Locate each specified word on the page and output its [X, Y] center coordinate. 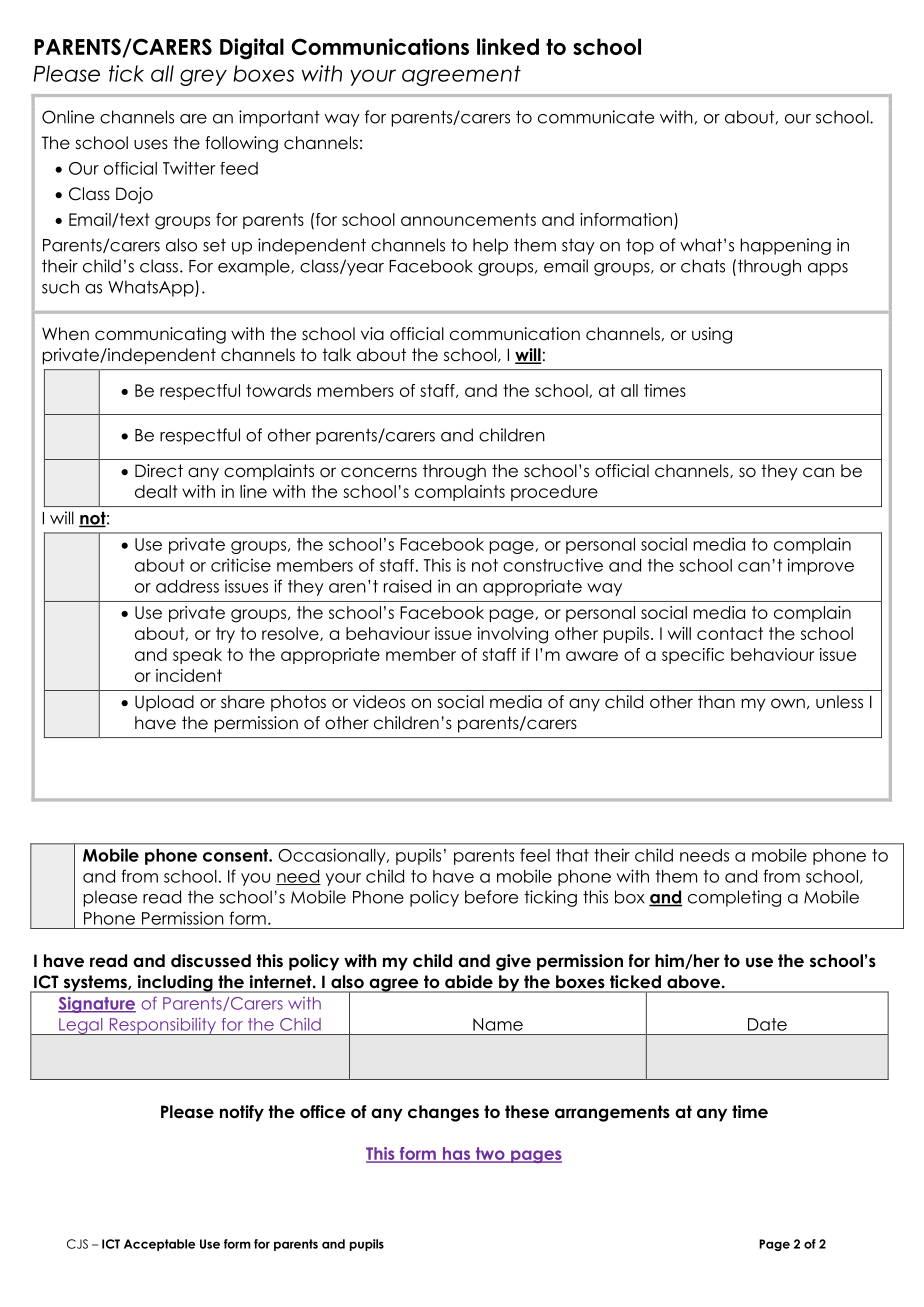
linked [508, 46]
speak [197, 656]
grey [203, 77]
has [457, 1155]
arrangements [612, 1113]
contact [730, 633]
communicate [596, 117]
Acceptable [159, 1245]
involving [513, 635]
